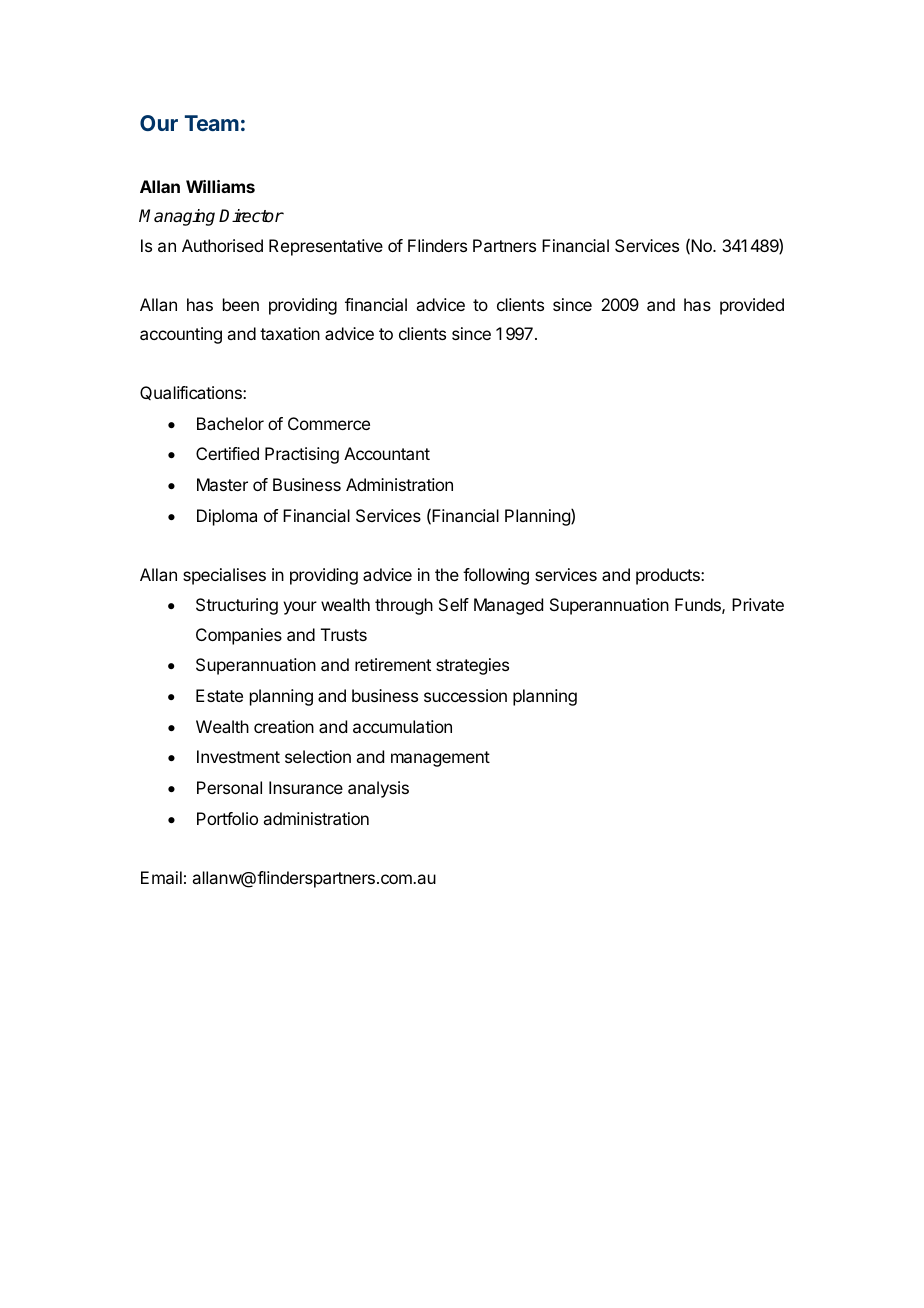  Describe the element at coordinates (326, 247) in the screenshot. I see `Representative` at that location.
